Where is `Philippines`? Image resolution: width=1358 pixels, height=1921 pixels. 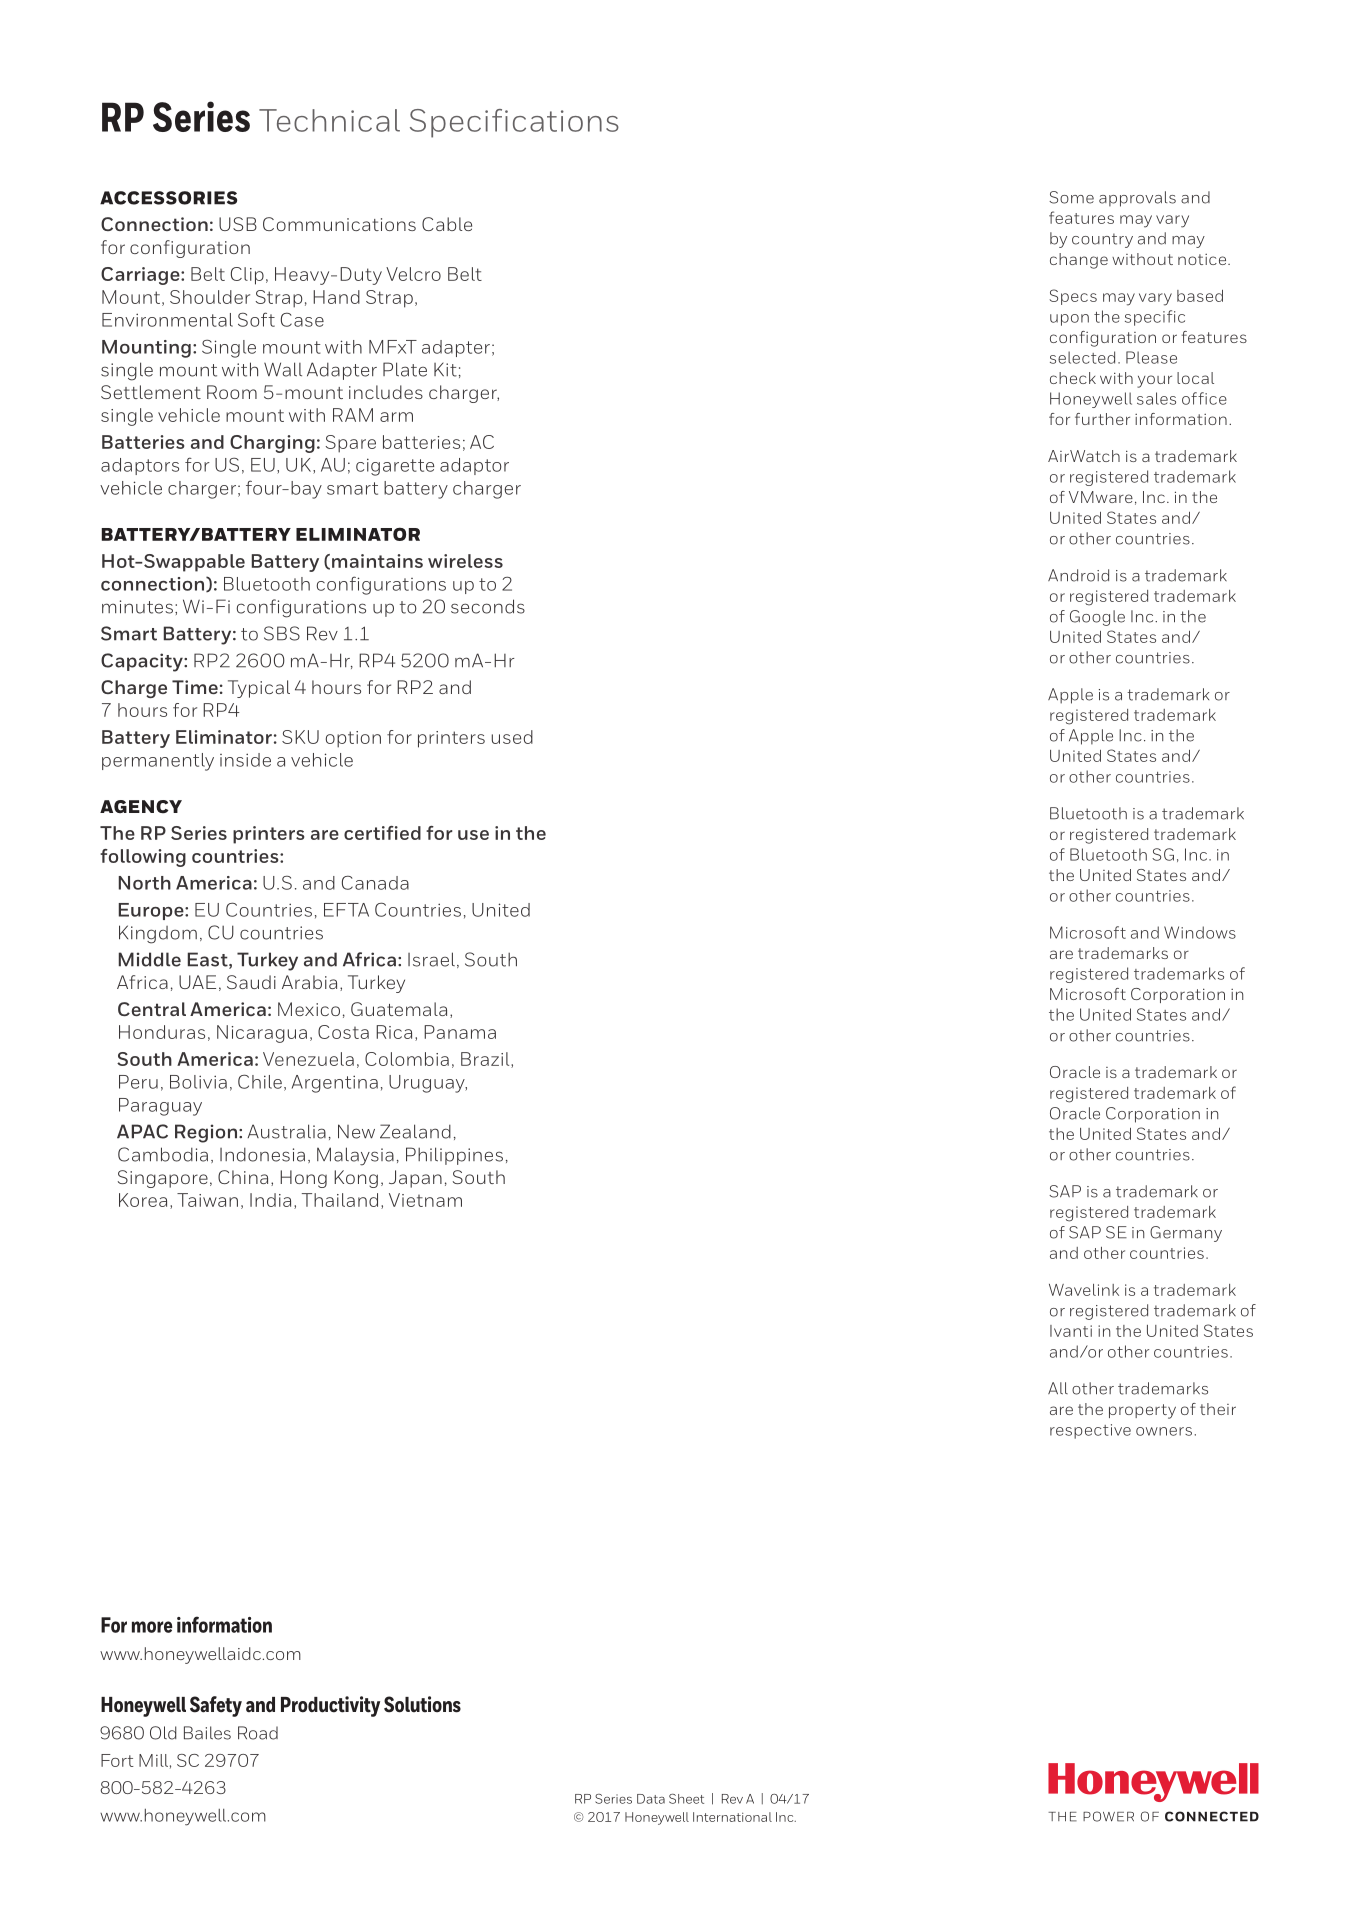
Philippines is located at coordinates (454, 1156).
